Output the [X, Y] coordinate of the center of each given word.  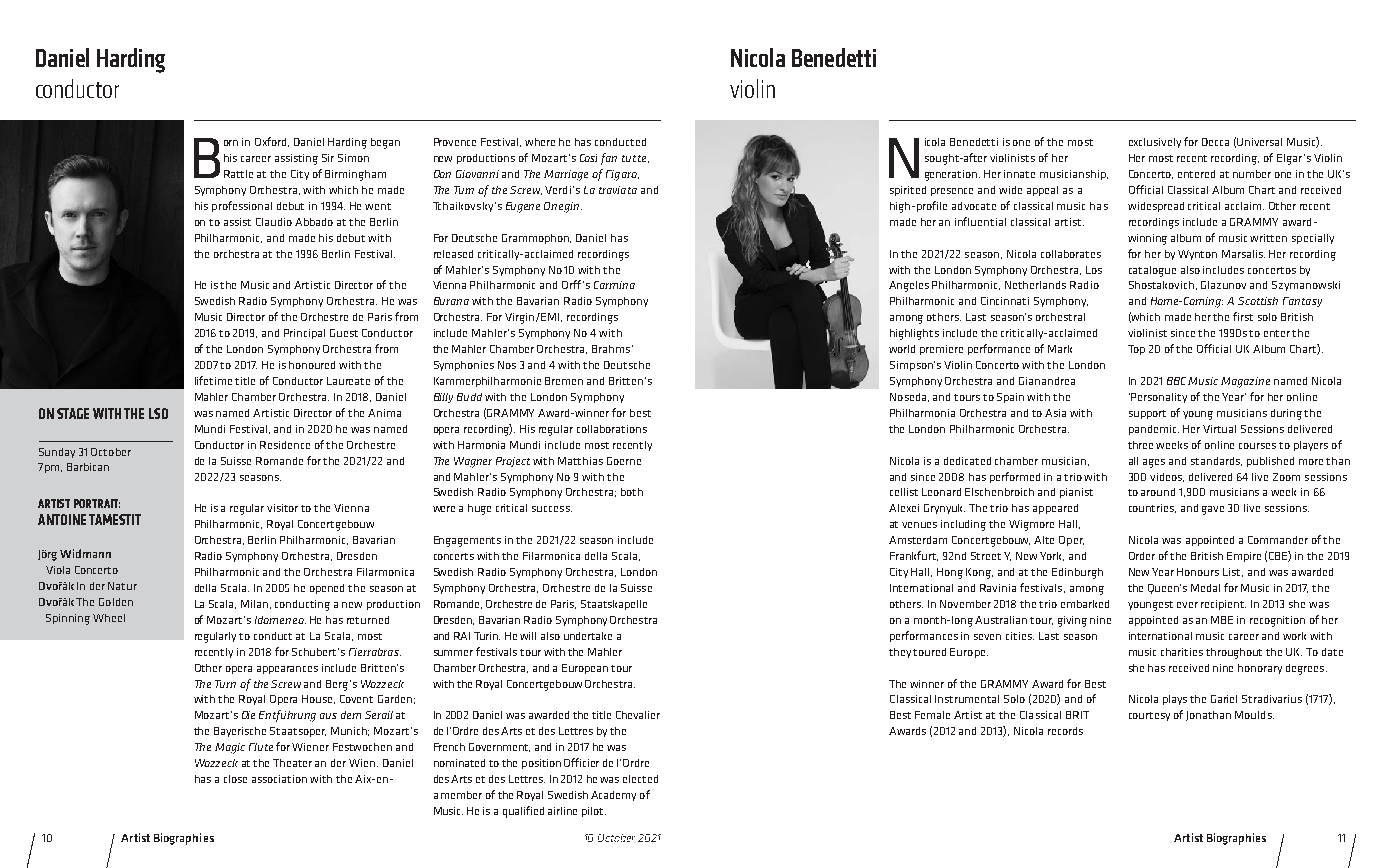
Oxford [272, 142]
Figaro [622, 175]
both [632, 492]
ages [1154, 463]
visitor [282, 508]
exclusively [1155, 143]
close [235, 779]
